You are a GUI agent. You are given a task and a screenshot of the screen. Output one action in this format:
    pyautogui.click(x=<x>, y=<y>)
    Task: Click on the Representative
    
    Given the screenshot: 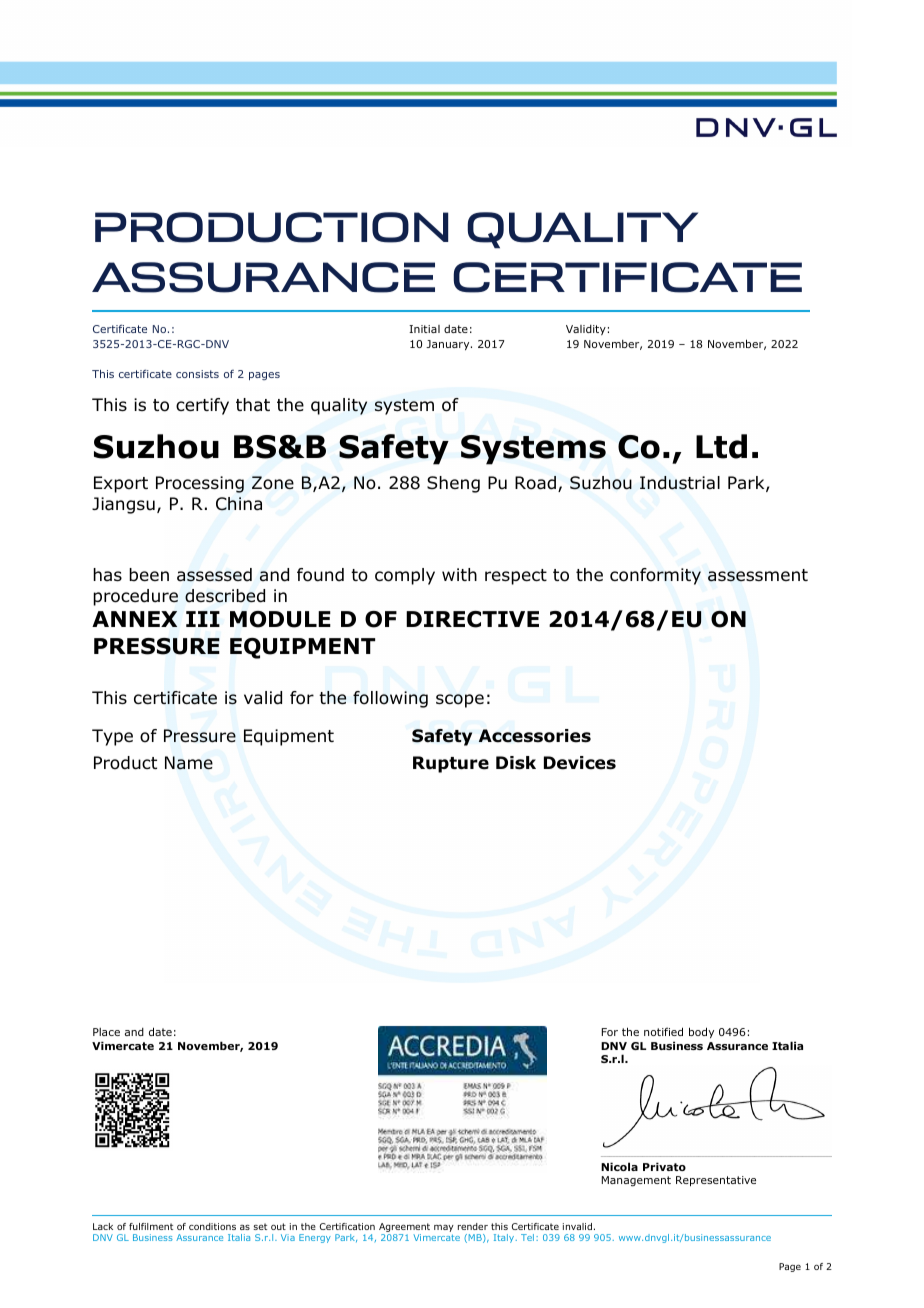 What is the action you would take?
    pyautogui.click(x=716, y=1181)
